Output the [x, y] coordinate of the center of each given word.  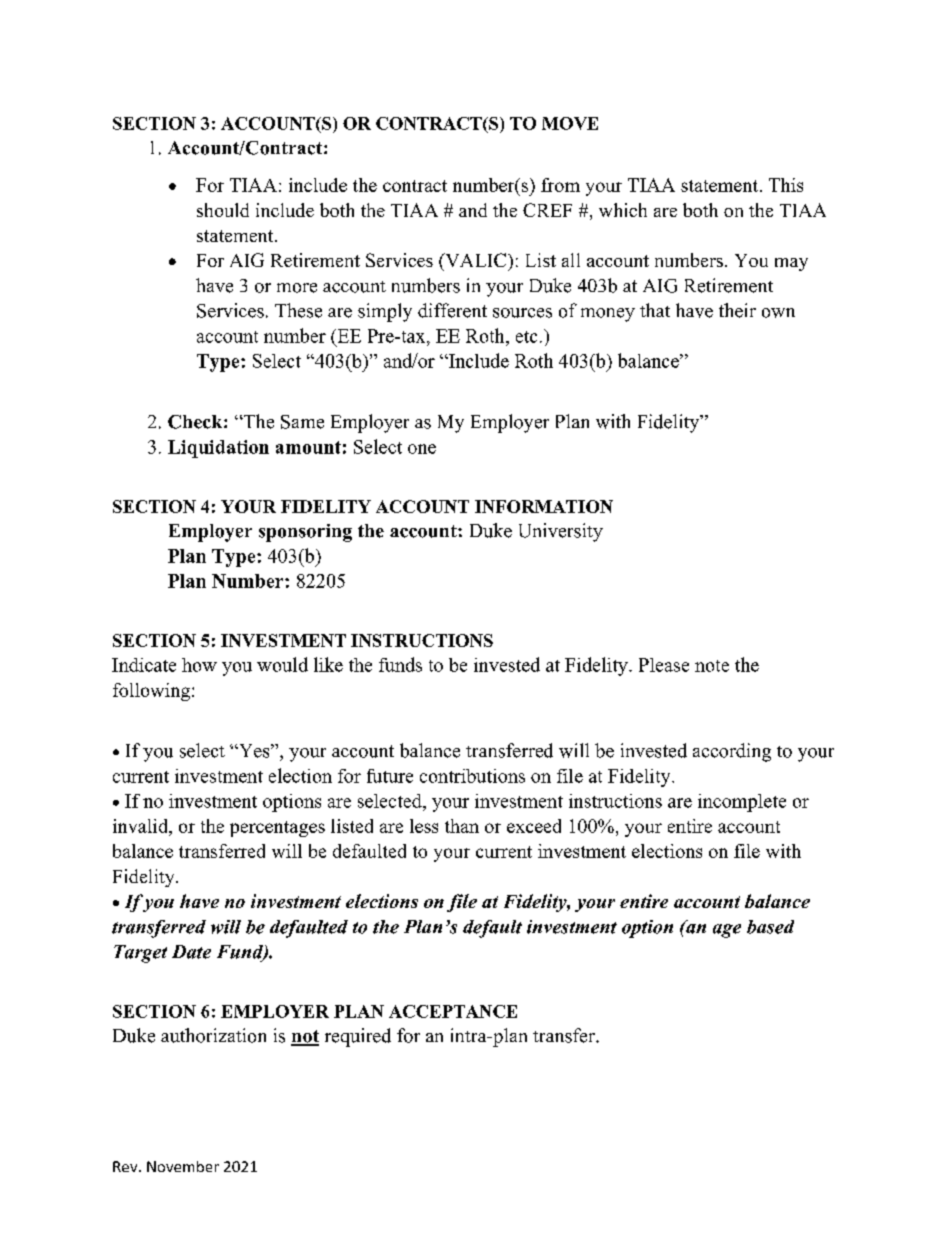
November [183, 1166]
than [462, 826]
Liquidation [218, 449]
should [223, 210]
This [786, 185]
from [560, 185]
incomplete [742, 803]
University [561, 532]
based [770, 927]
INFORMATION [544, 506]
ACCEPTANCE [453, 1011]
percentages [277, 829]
